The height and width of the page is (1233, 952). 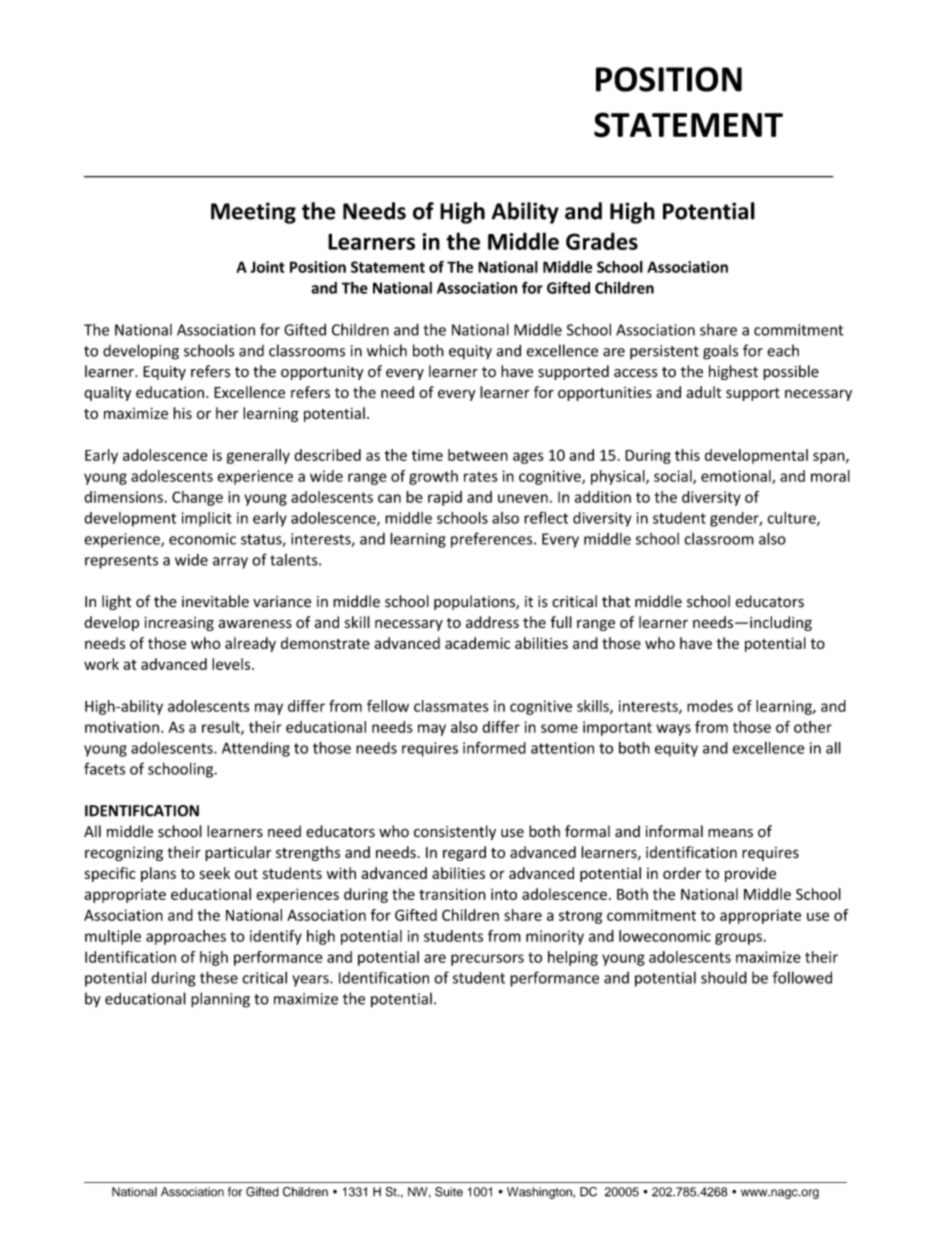 I want to click on regard, so click(x=464, y=853).
